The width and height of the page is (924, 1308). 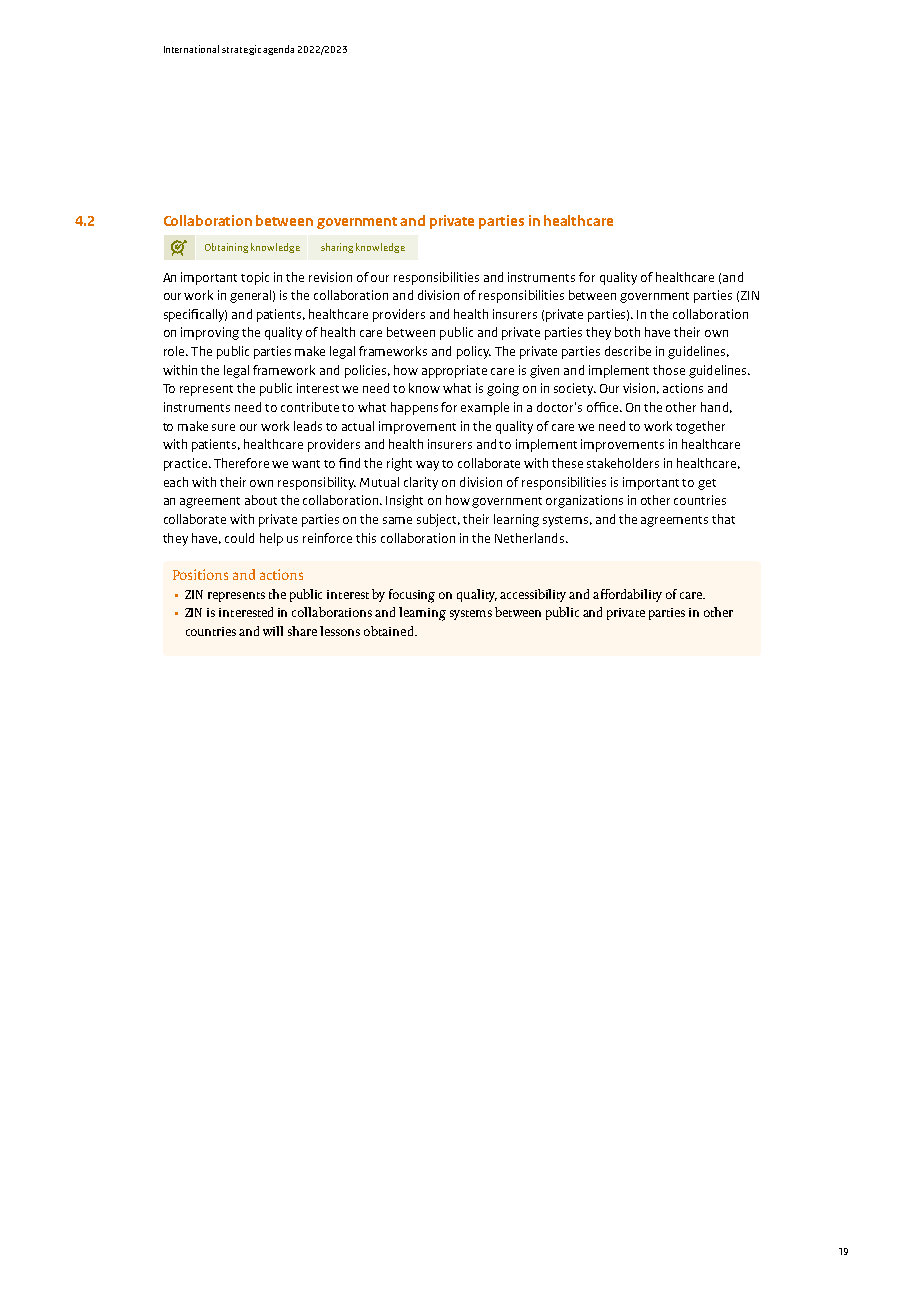 I want to click on policy, so click(x=474, y=352).
